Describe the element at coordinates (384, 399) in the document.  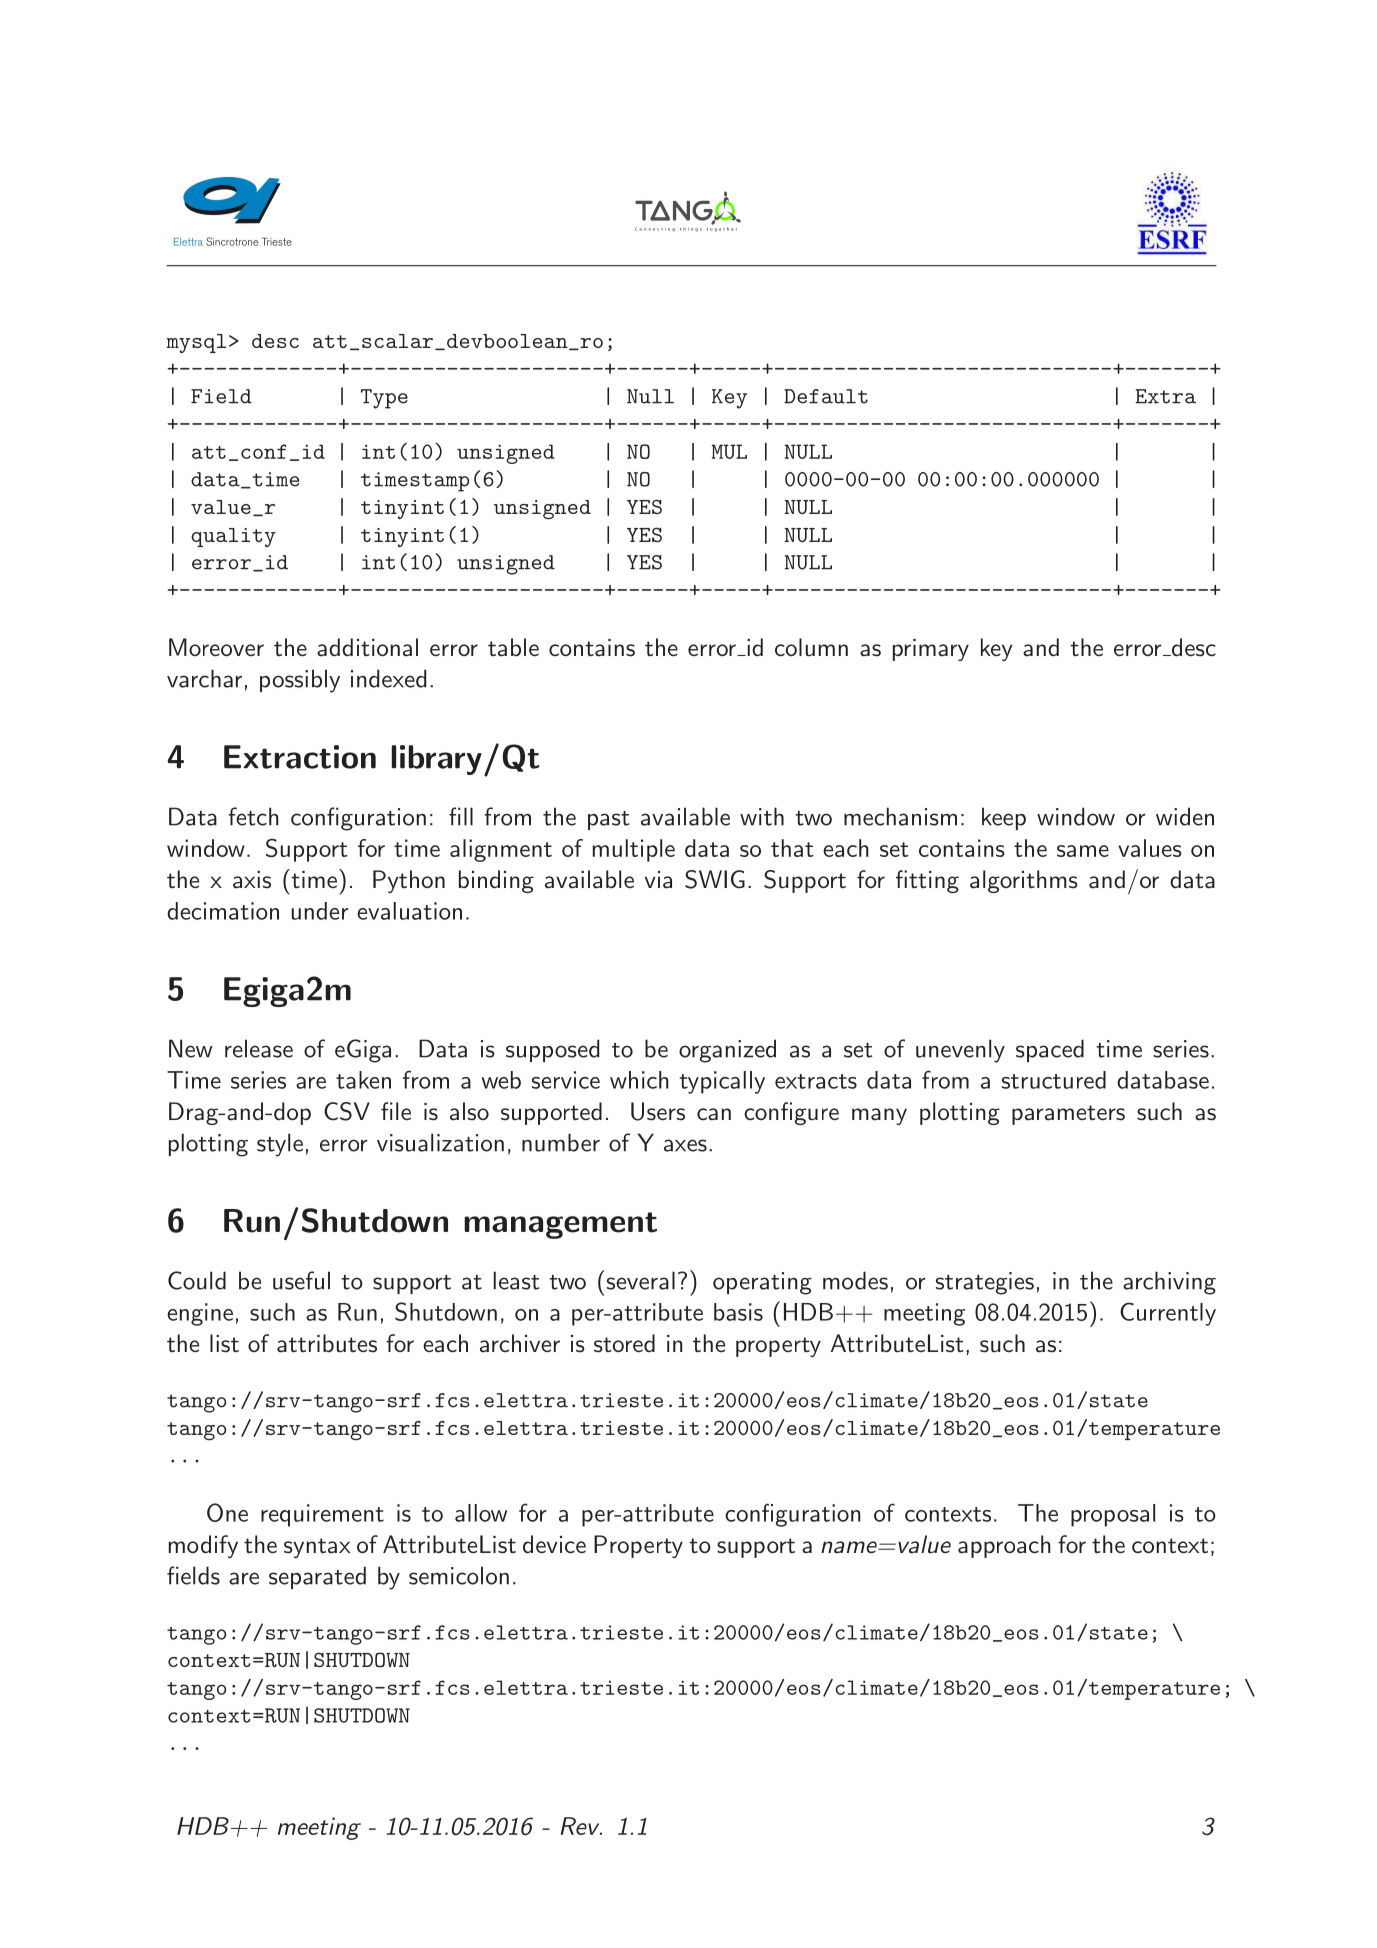
I see `Type` at that location.
